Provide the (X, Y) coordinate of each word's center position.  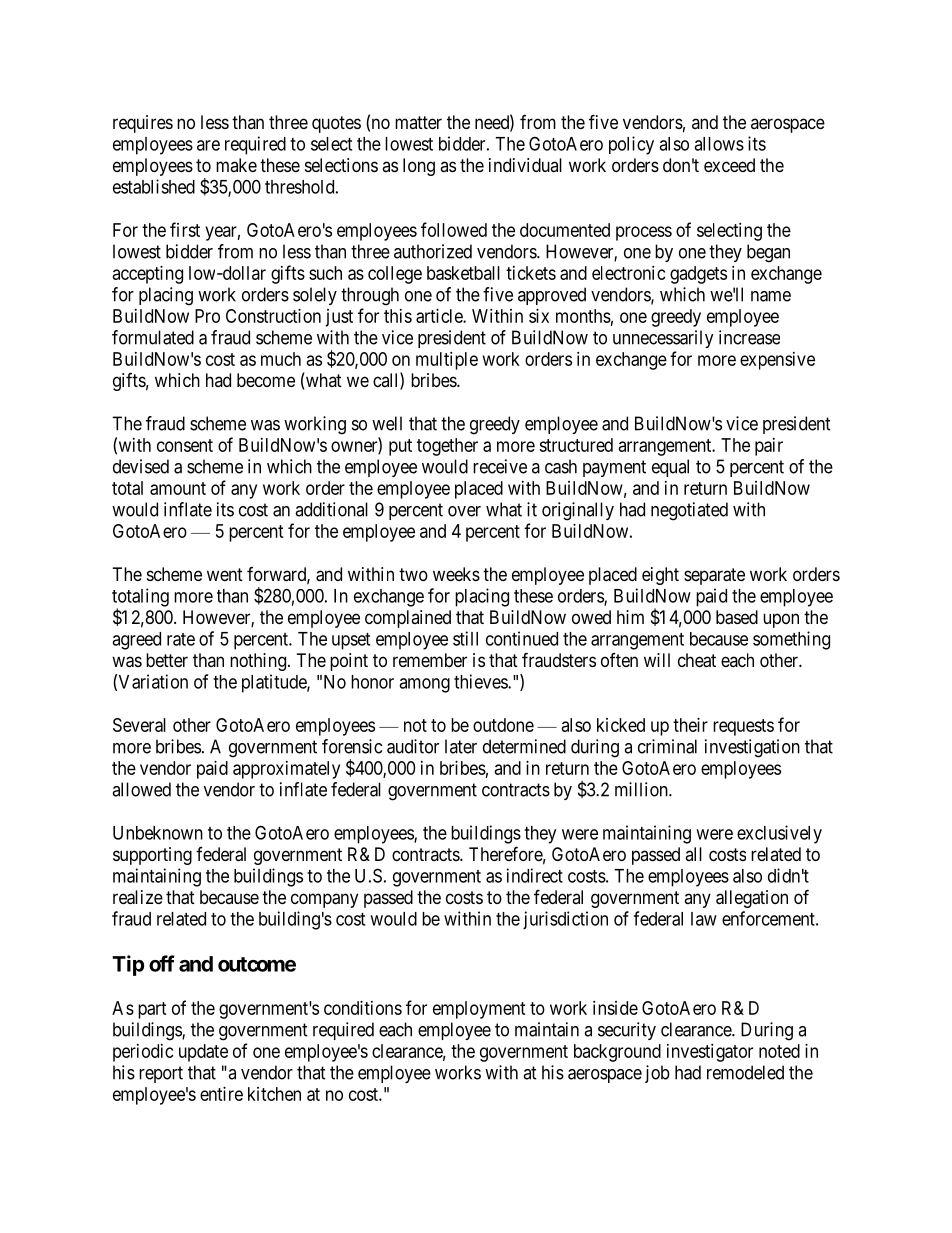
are (208, 145)
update (203, 1053)
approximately (286, 770)
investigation (752, 748)
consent (185, 445)
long (419, 167)
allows (719, 144)
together (447, 447)
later (461, 746)
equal (670, 468)
